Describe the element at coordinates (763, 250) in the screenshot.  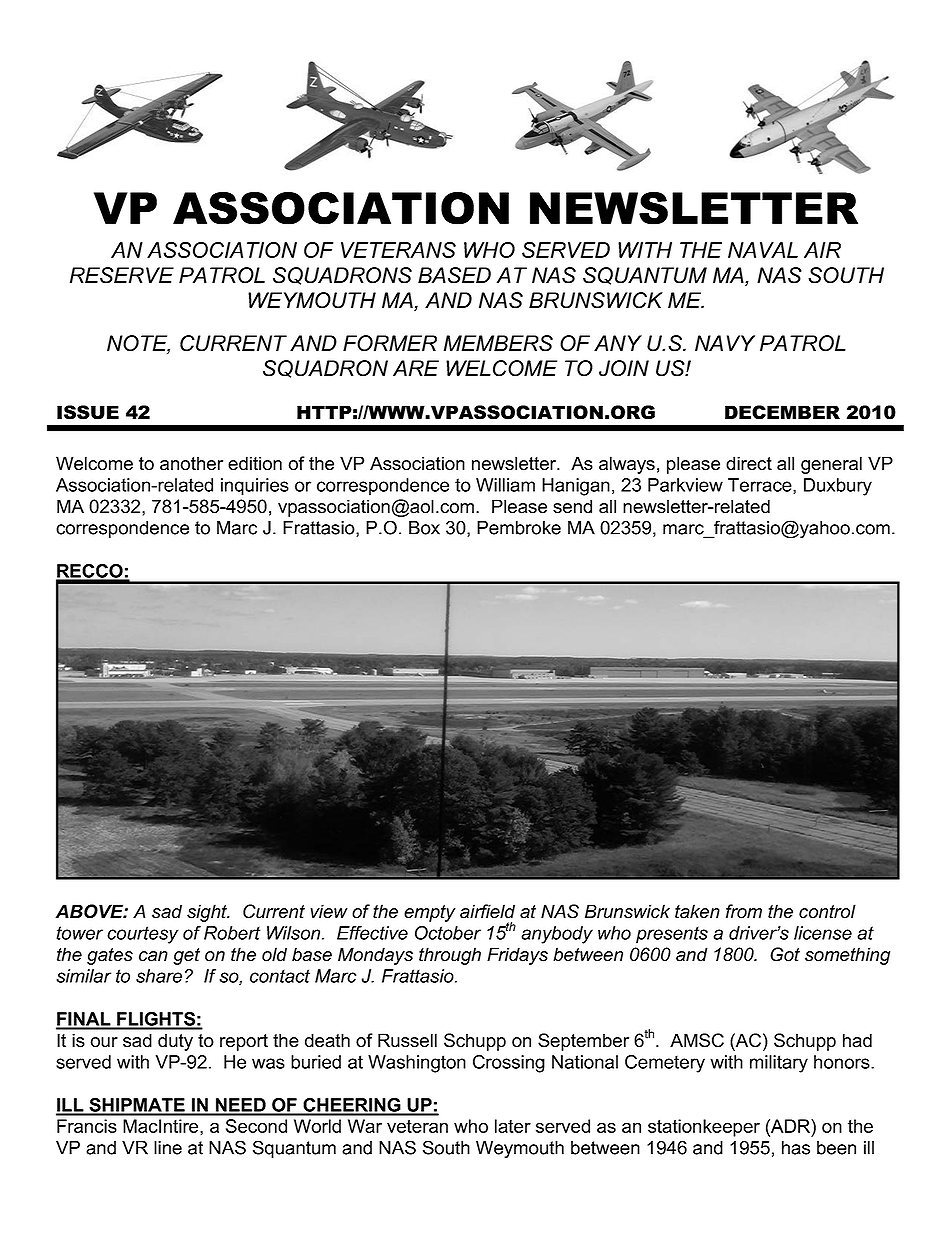
I see `NAVAL` at that location.
